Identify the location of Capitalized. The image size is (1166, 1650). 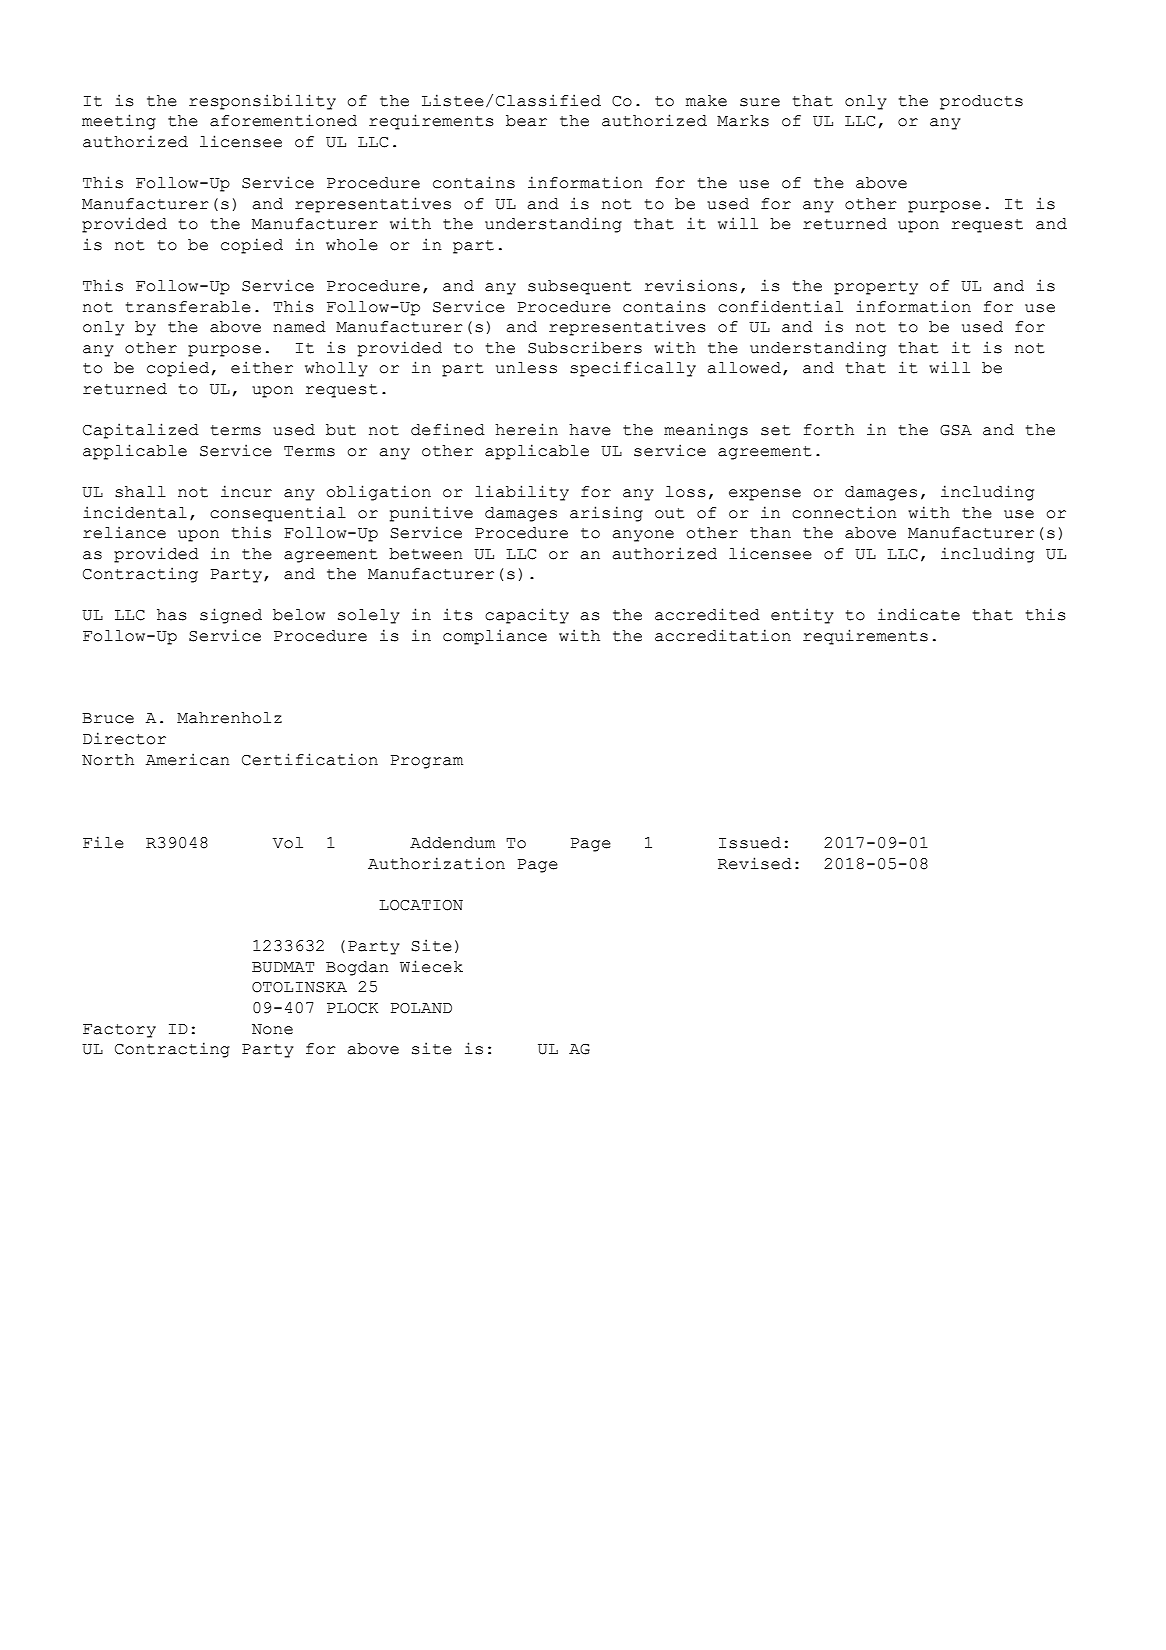
(141, 431).
